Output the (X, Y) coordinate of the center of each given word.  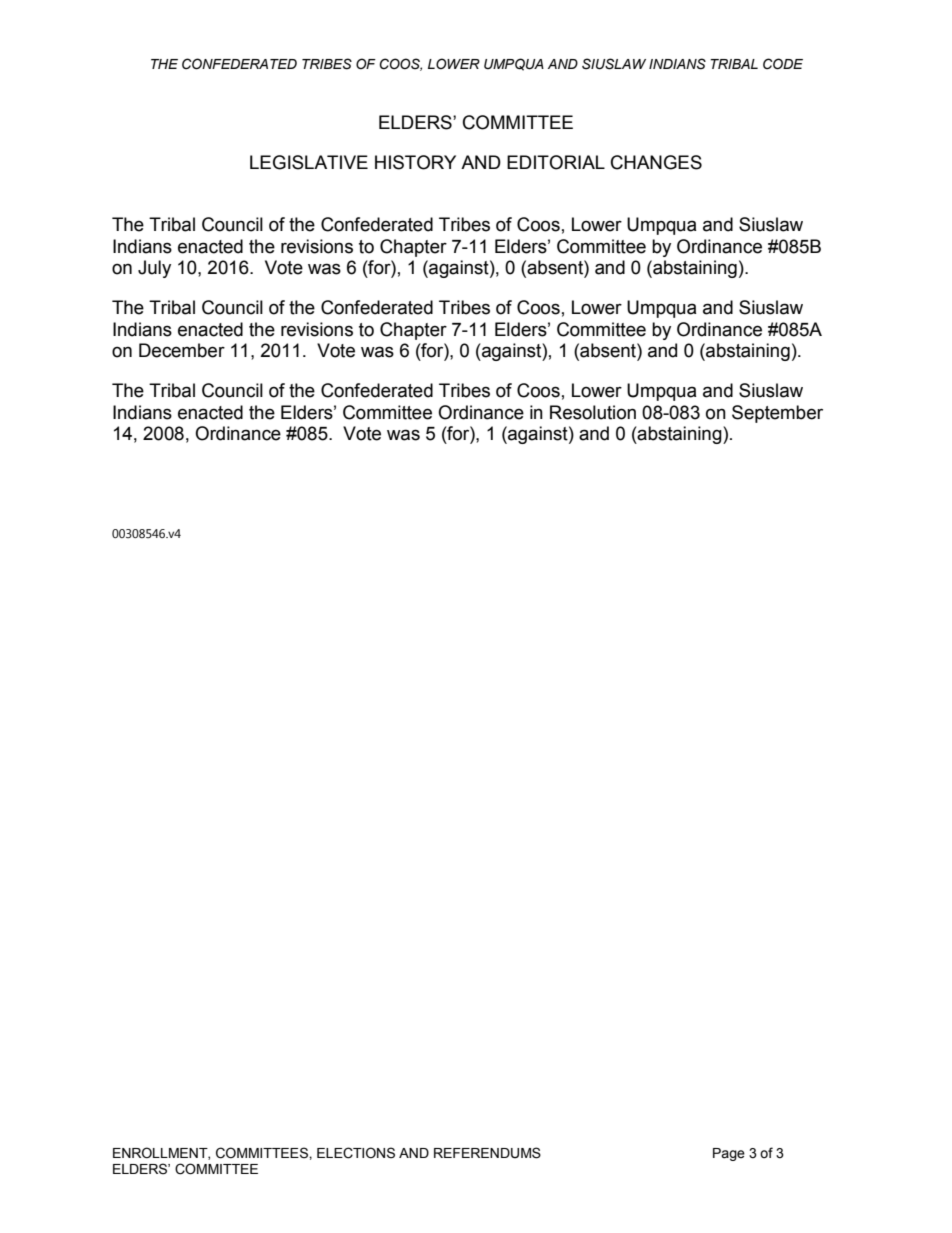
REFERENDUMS (487, 1153)
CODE (783, 64)
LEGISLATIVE (309, 162)
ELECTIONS (356, 1153)
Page (729, 1154)
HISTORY (415, 162)
